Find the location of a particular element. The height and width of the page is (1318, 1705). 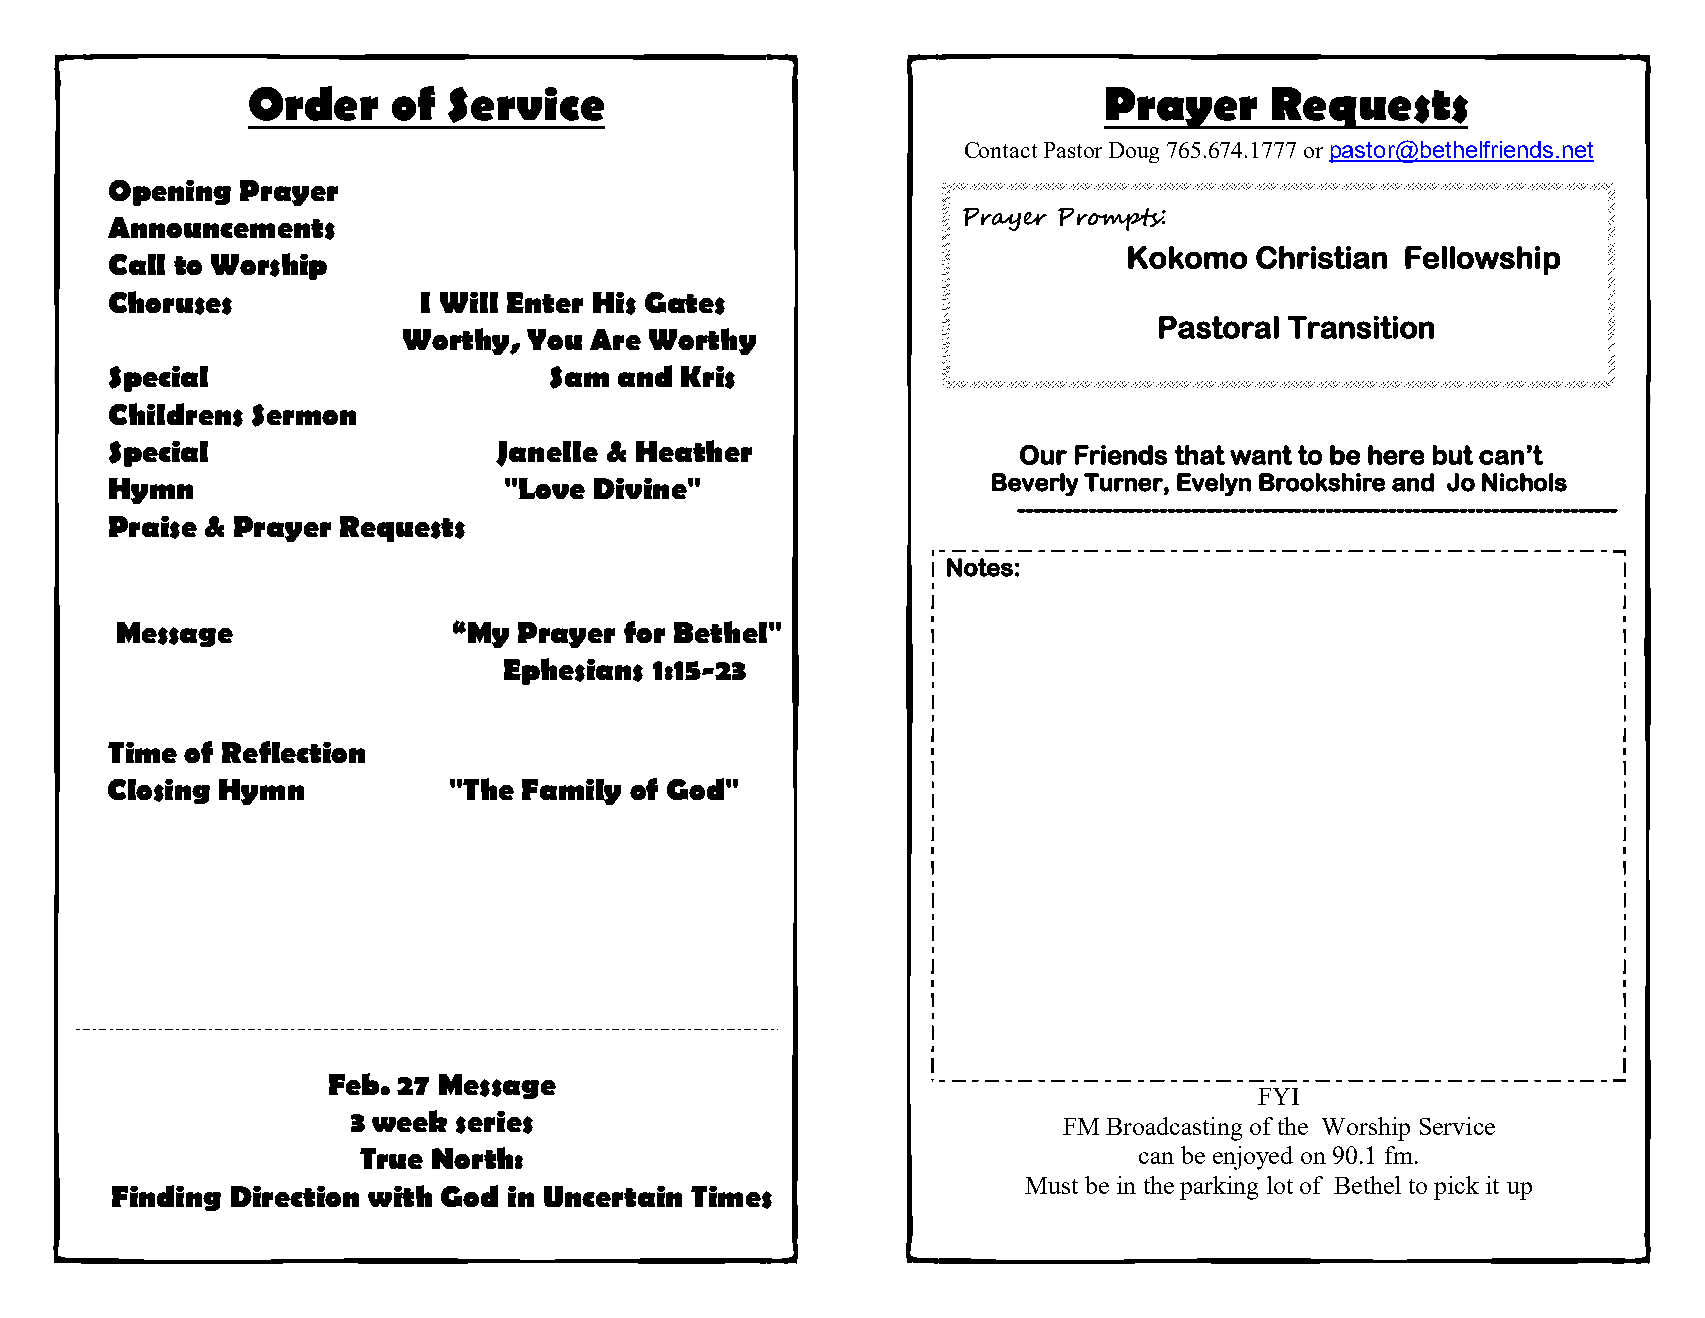

Closing is located at coordinates (159, 791).
